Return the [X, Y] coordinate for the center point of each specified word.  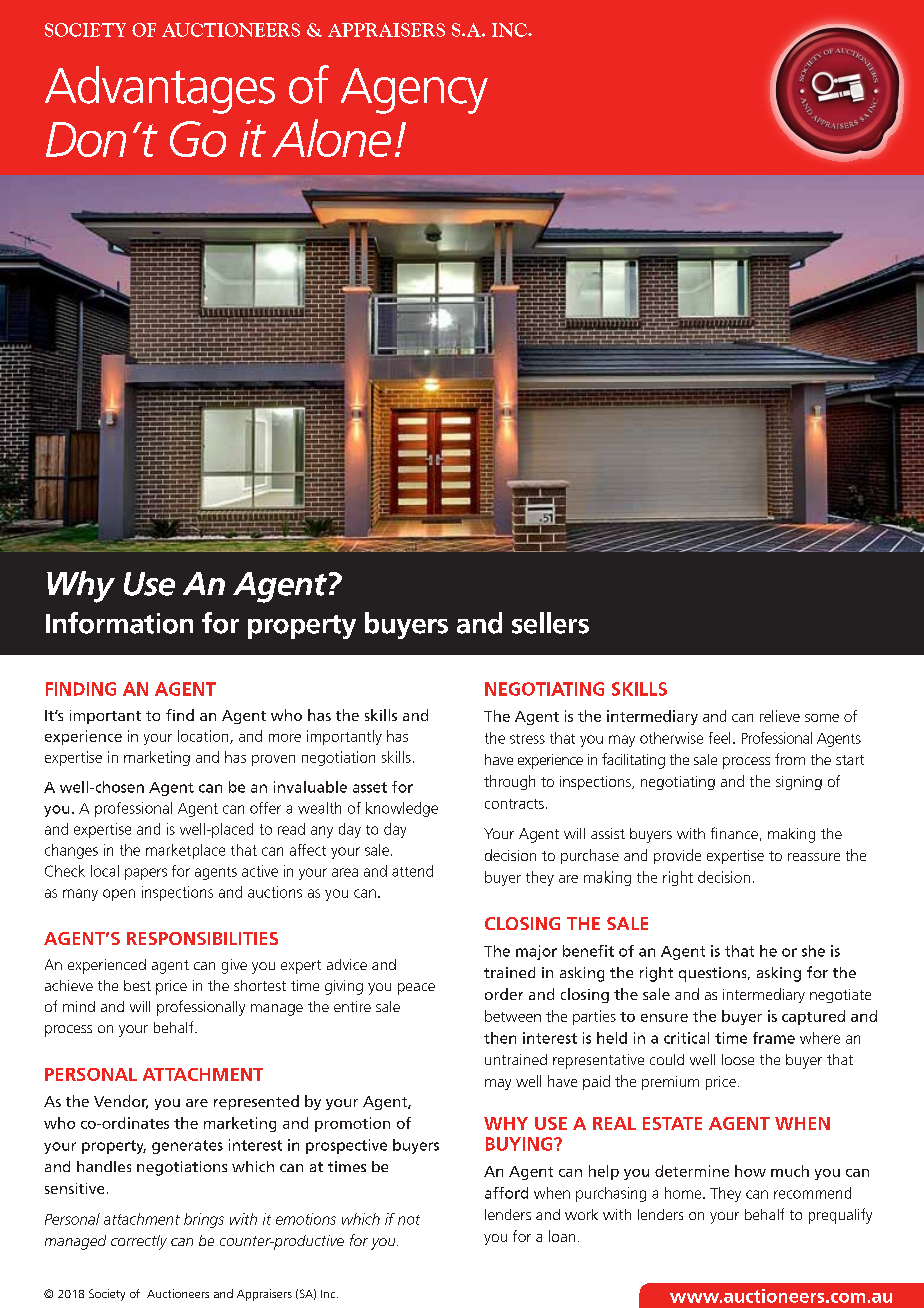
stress [527, 739]
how [750, 1171]
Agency [414, 91]
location [204, 737]
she [813, 951]
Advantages [160, 90]
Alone [331, 138]
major [536, 952]
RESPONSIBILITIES [202, 938]
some [822, 718]
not [409, 1220]
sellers [550, 623]
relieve [780, 716]
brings [204, 1220]
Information [119, 623]
